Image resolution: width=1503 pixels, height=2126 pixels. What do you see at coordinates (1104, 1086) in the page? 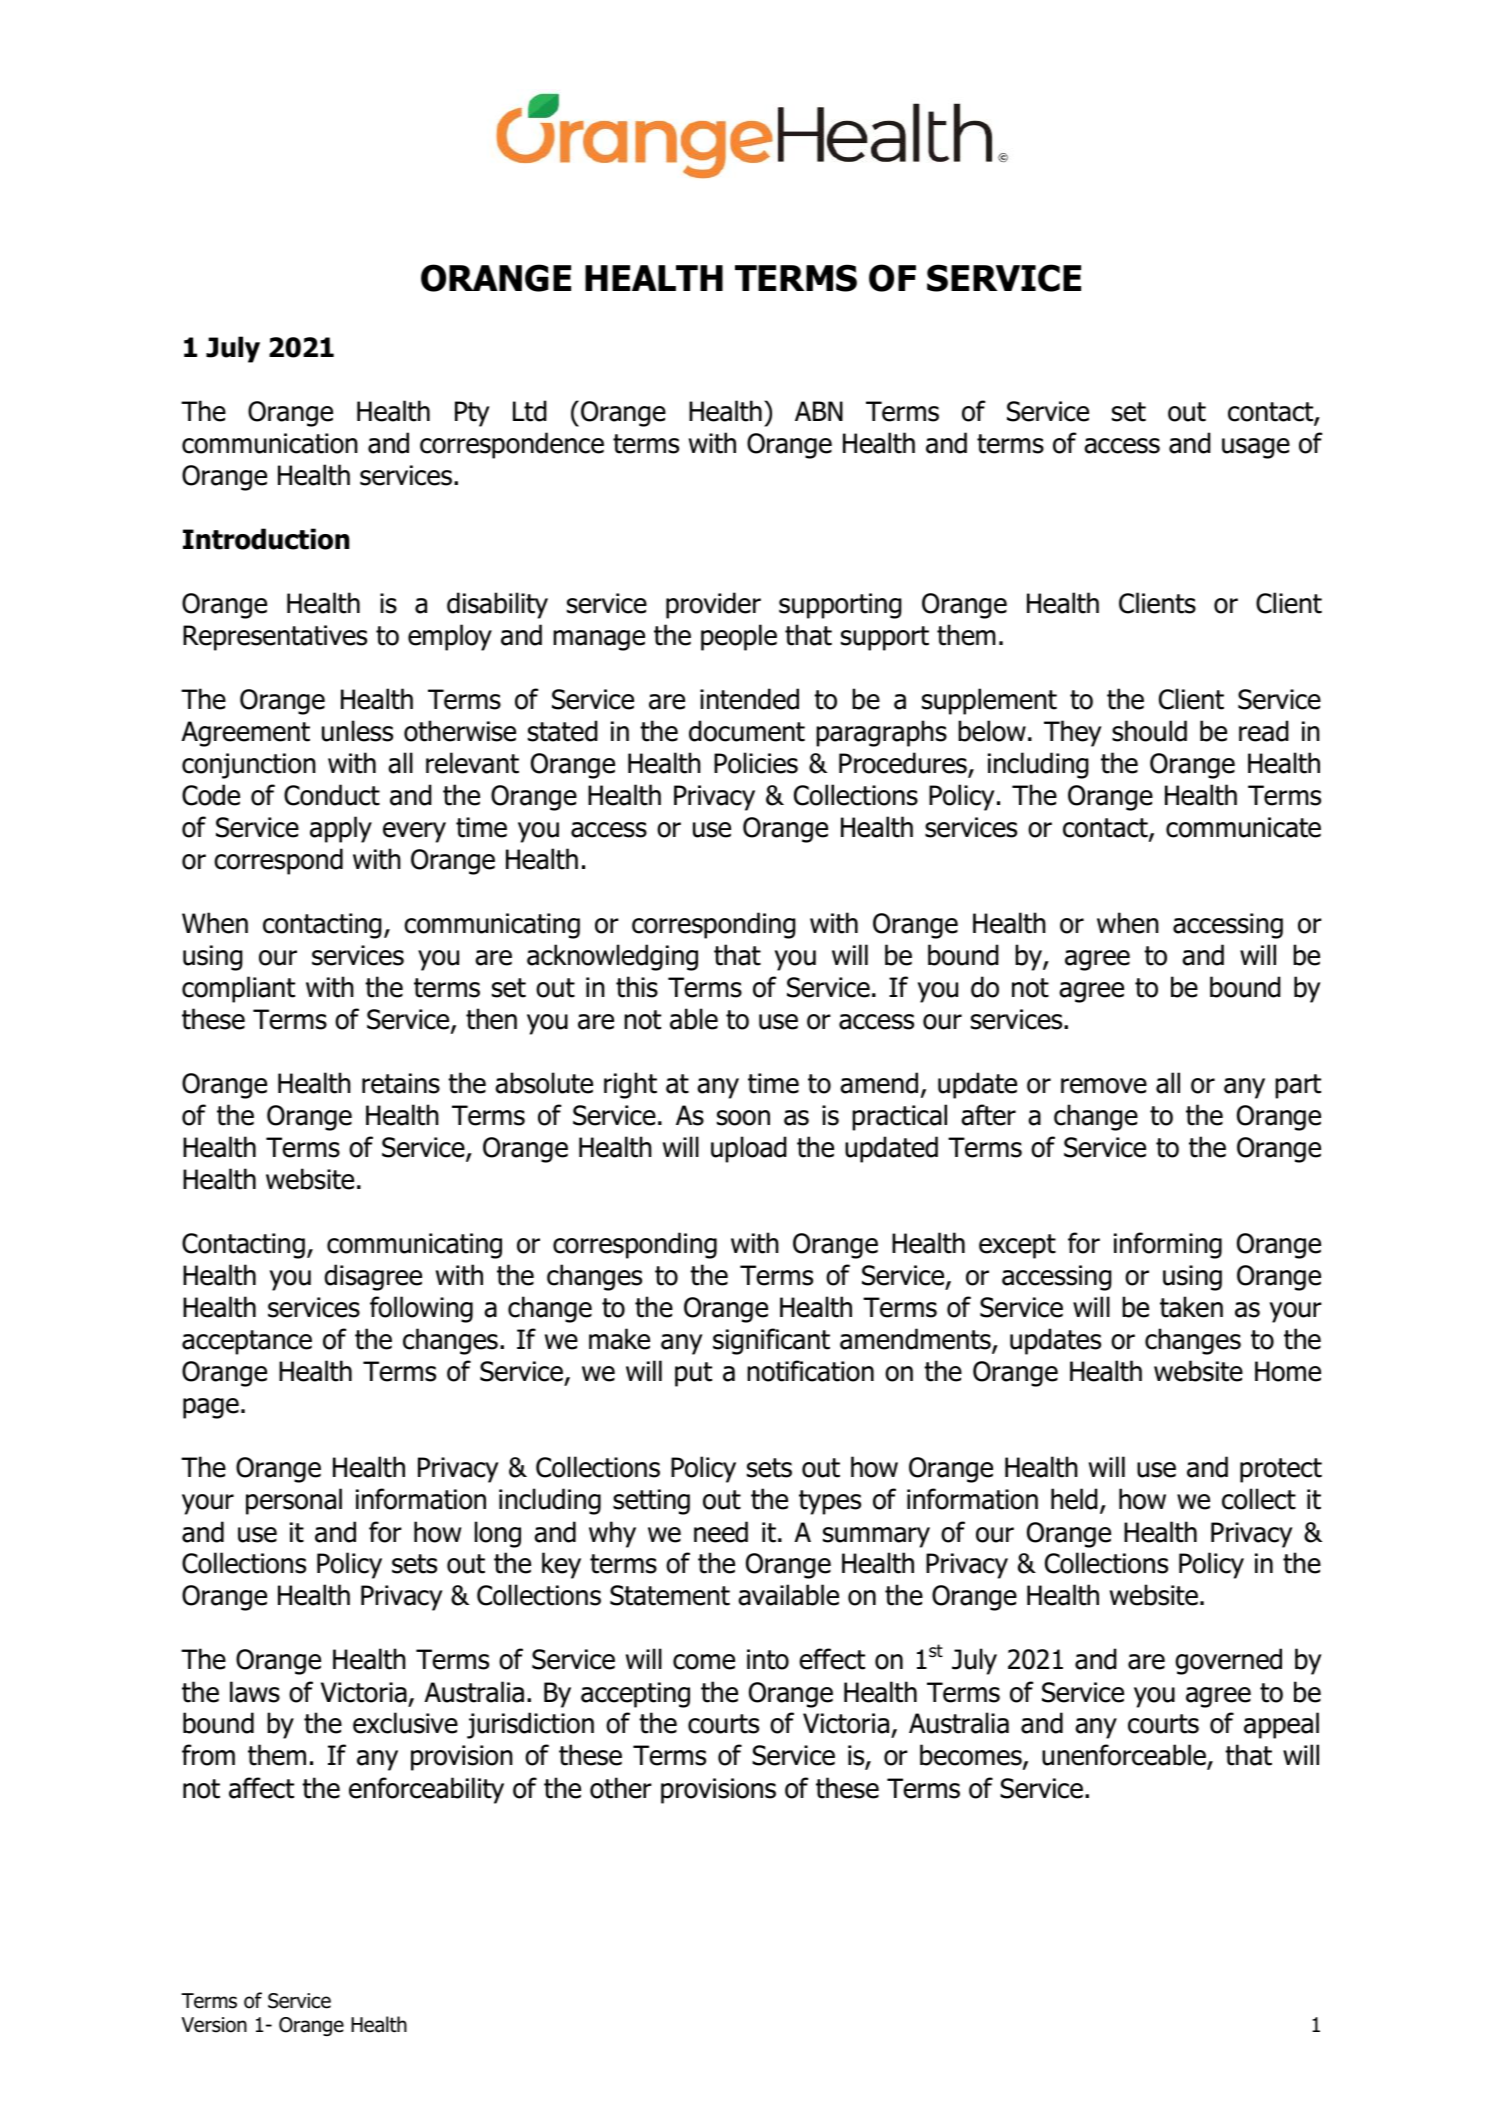
I see `remove` at bounding box center [1104, 1086].
